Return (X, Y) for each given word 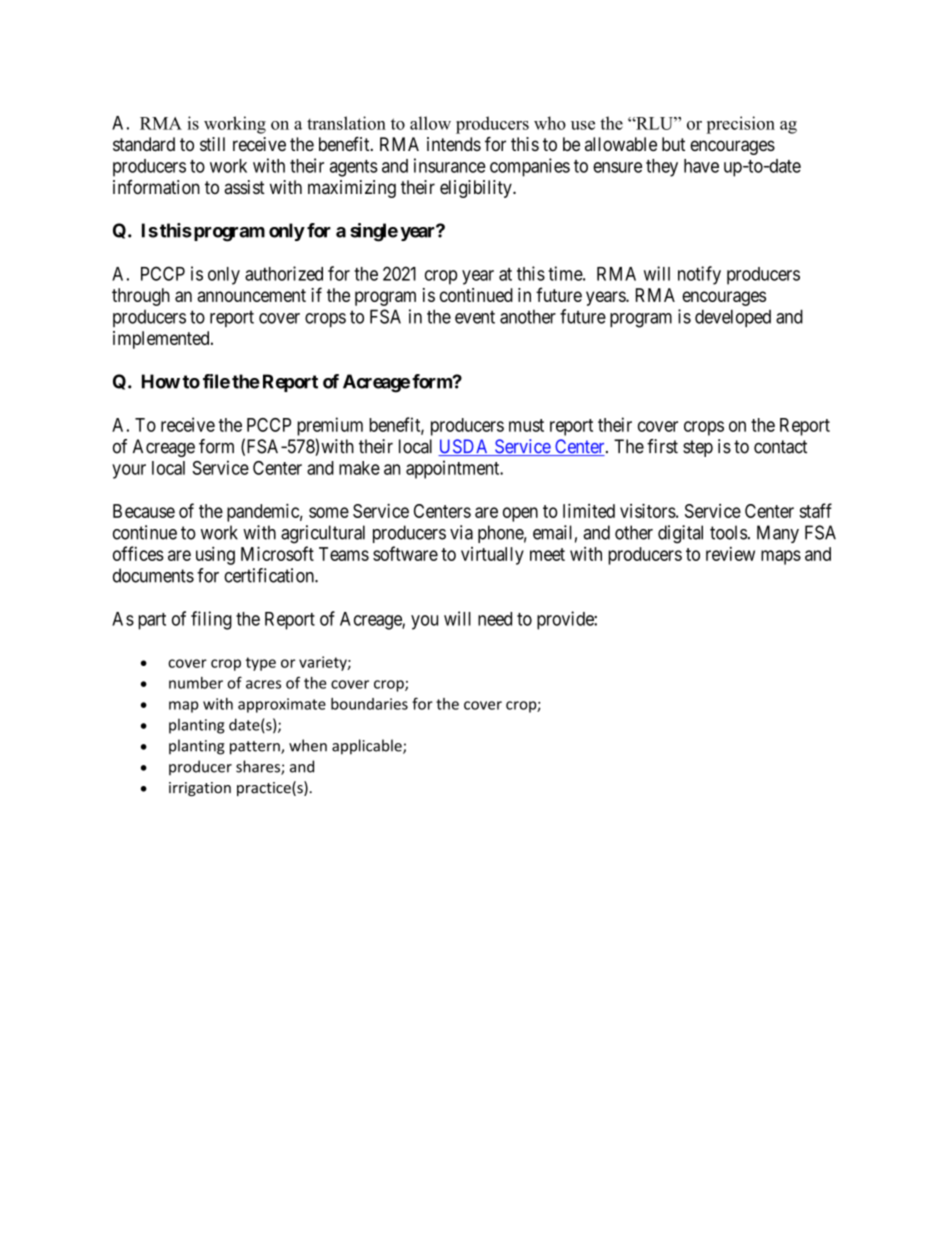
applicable (368, 747)
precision (740, 125)
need (495, 619)
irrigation (200, 789)
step (698, 448)
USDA (465, 447)
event (475, 317)
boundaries (369, 704)
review (730, 554)
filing (211, 620)
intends (454, 144)
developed (733, 318)
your (129, 471)
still (212, 144)
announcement (251, 295)
